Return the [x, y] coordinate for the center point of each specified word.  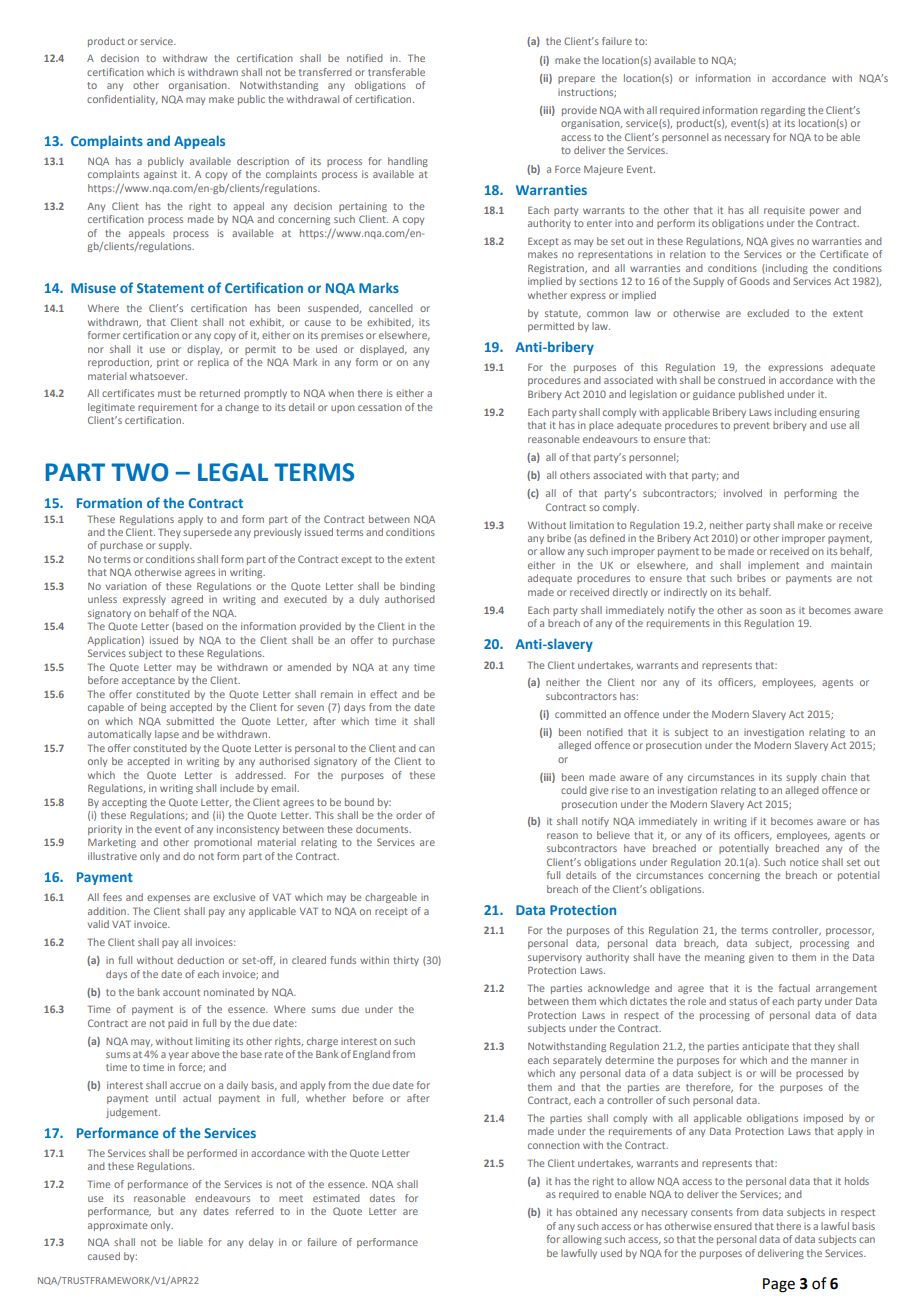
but [166, 1211]
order [409, 815]
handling [408, 162]
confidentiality [122, 100]
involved [743, 493]
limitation [592, 525]
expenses [168, 899]
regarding [783, 111]
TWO [140, 472]
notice [804, 862]
